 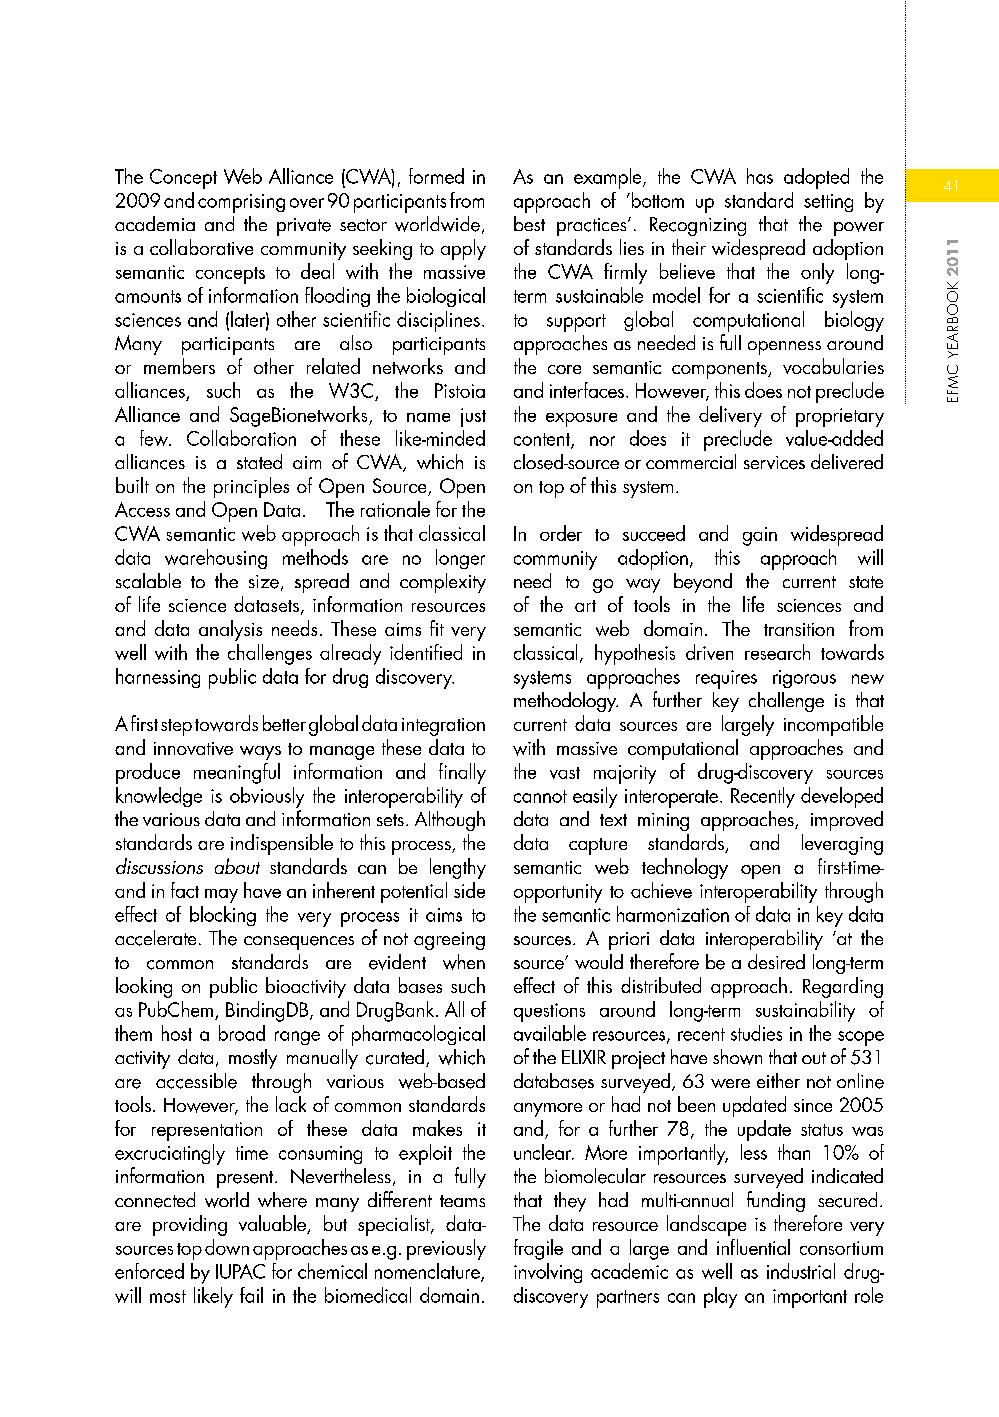 What do you see at coordinates (529, 223) in the page?
I see `best` at bounding box center [529, 223].
